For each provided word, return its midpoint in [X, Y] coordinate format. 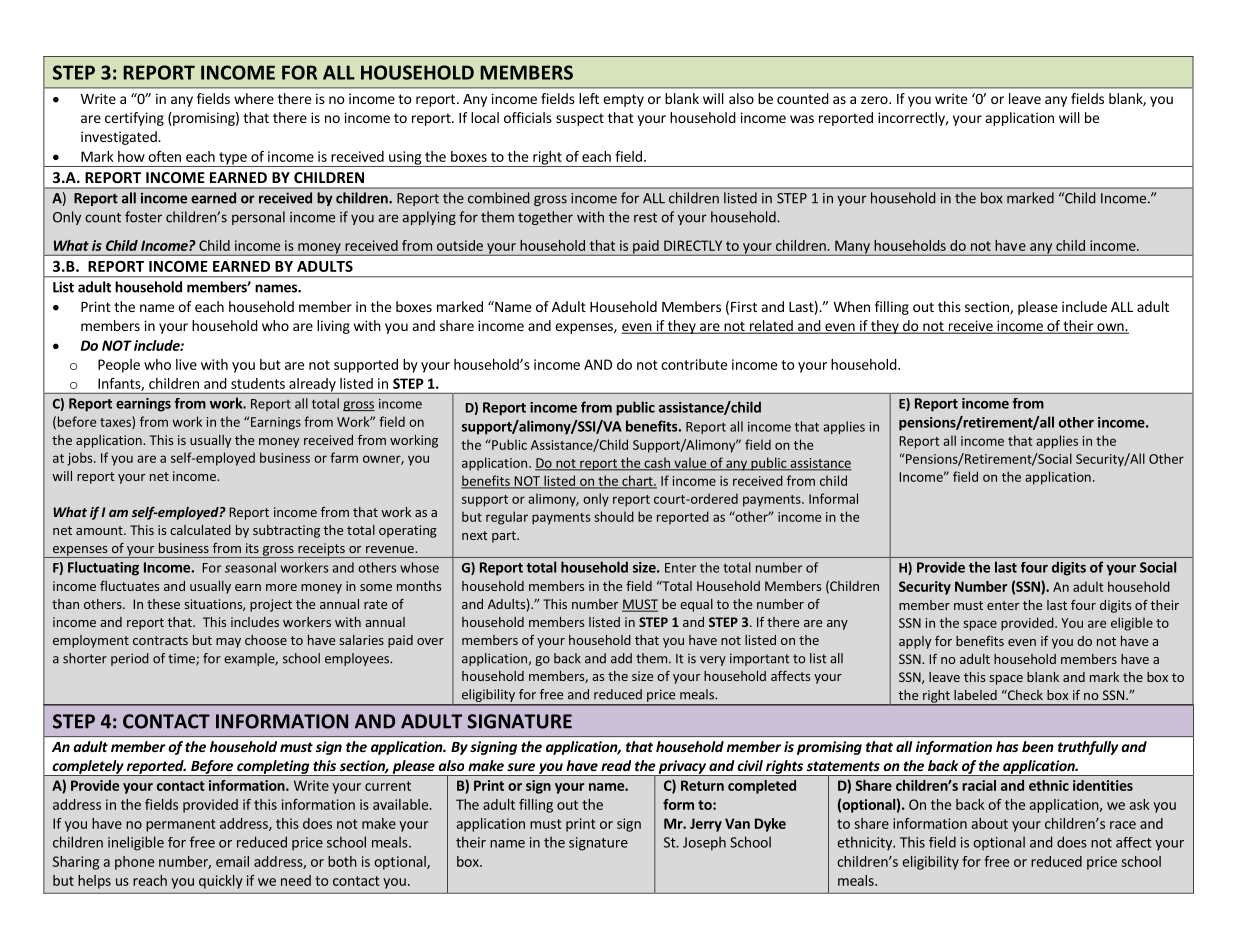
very [713, 661]
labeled [975, 695]
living [333, 327]
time [182, 659]
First [744, 306]
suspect [580, 119]
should [614, 516]
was [802, 119]
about [990, 823]
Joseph [704, 843]
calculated [200, 530]
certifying [134, 119]
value [690, 463]
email [232, 861]
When [852, 306]
